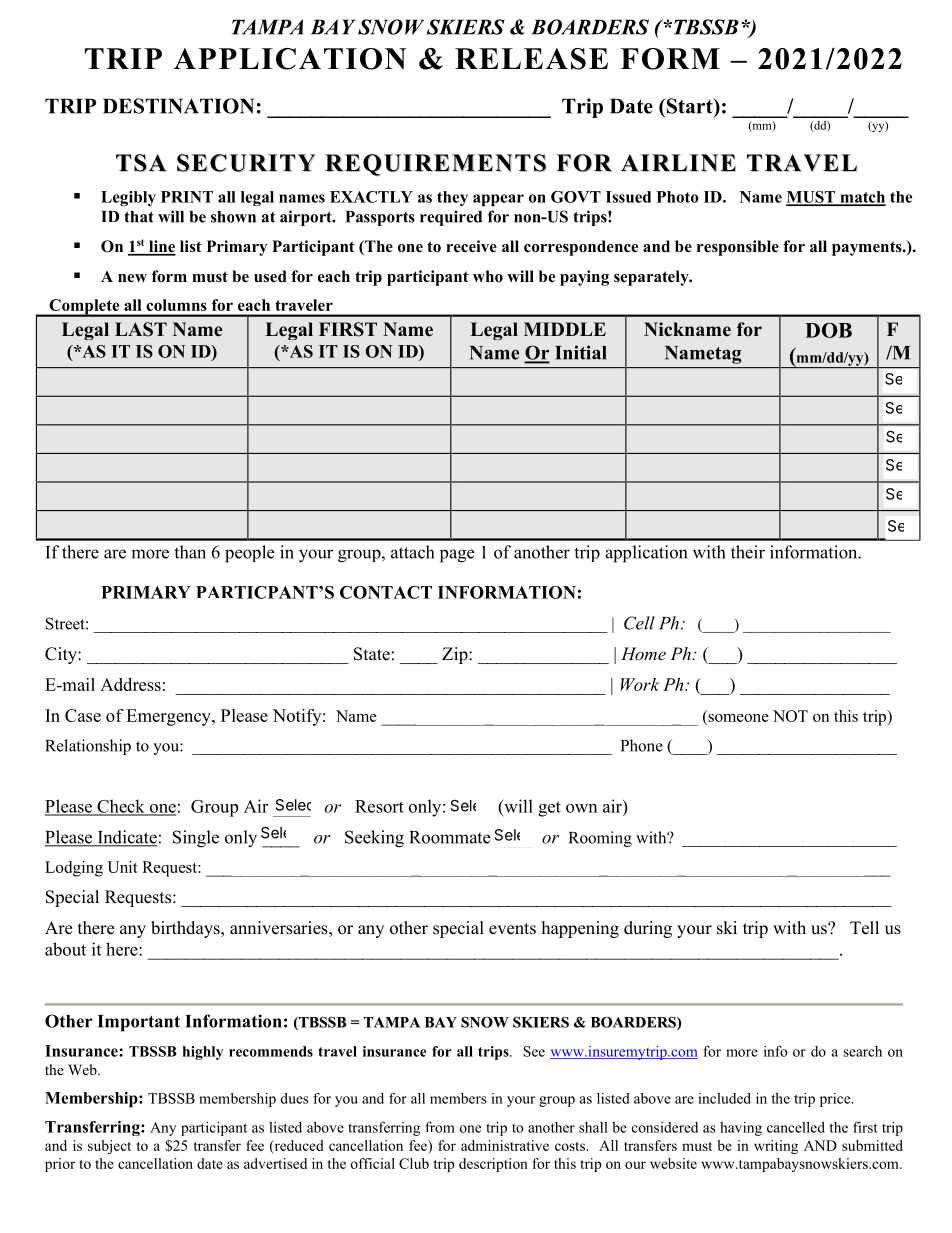 This image has width=952, height=1233. Describe the element at coordinates (190, 552) in the image. I see `than` at that location.
